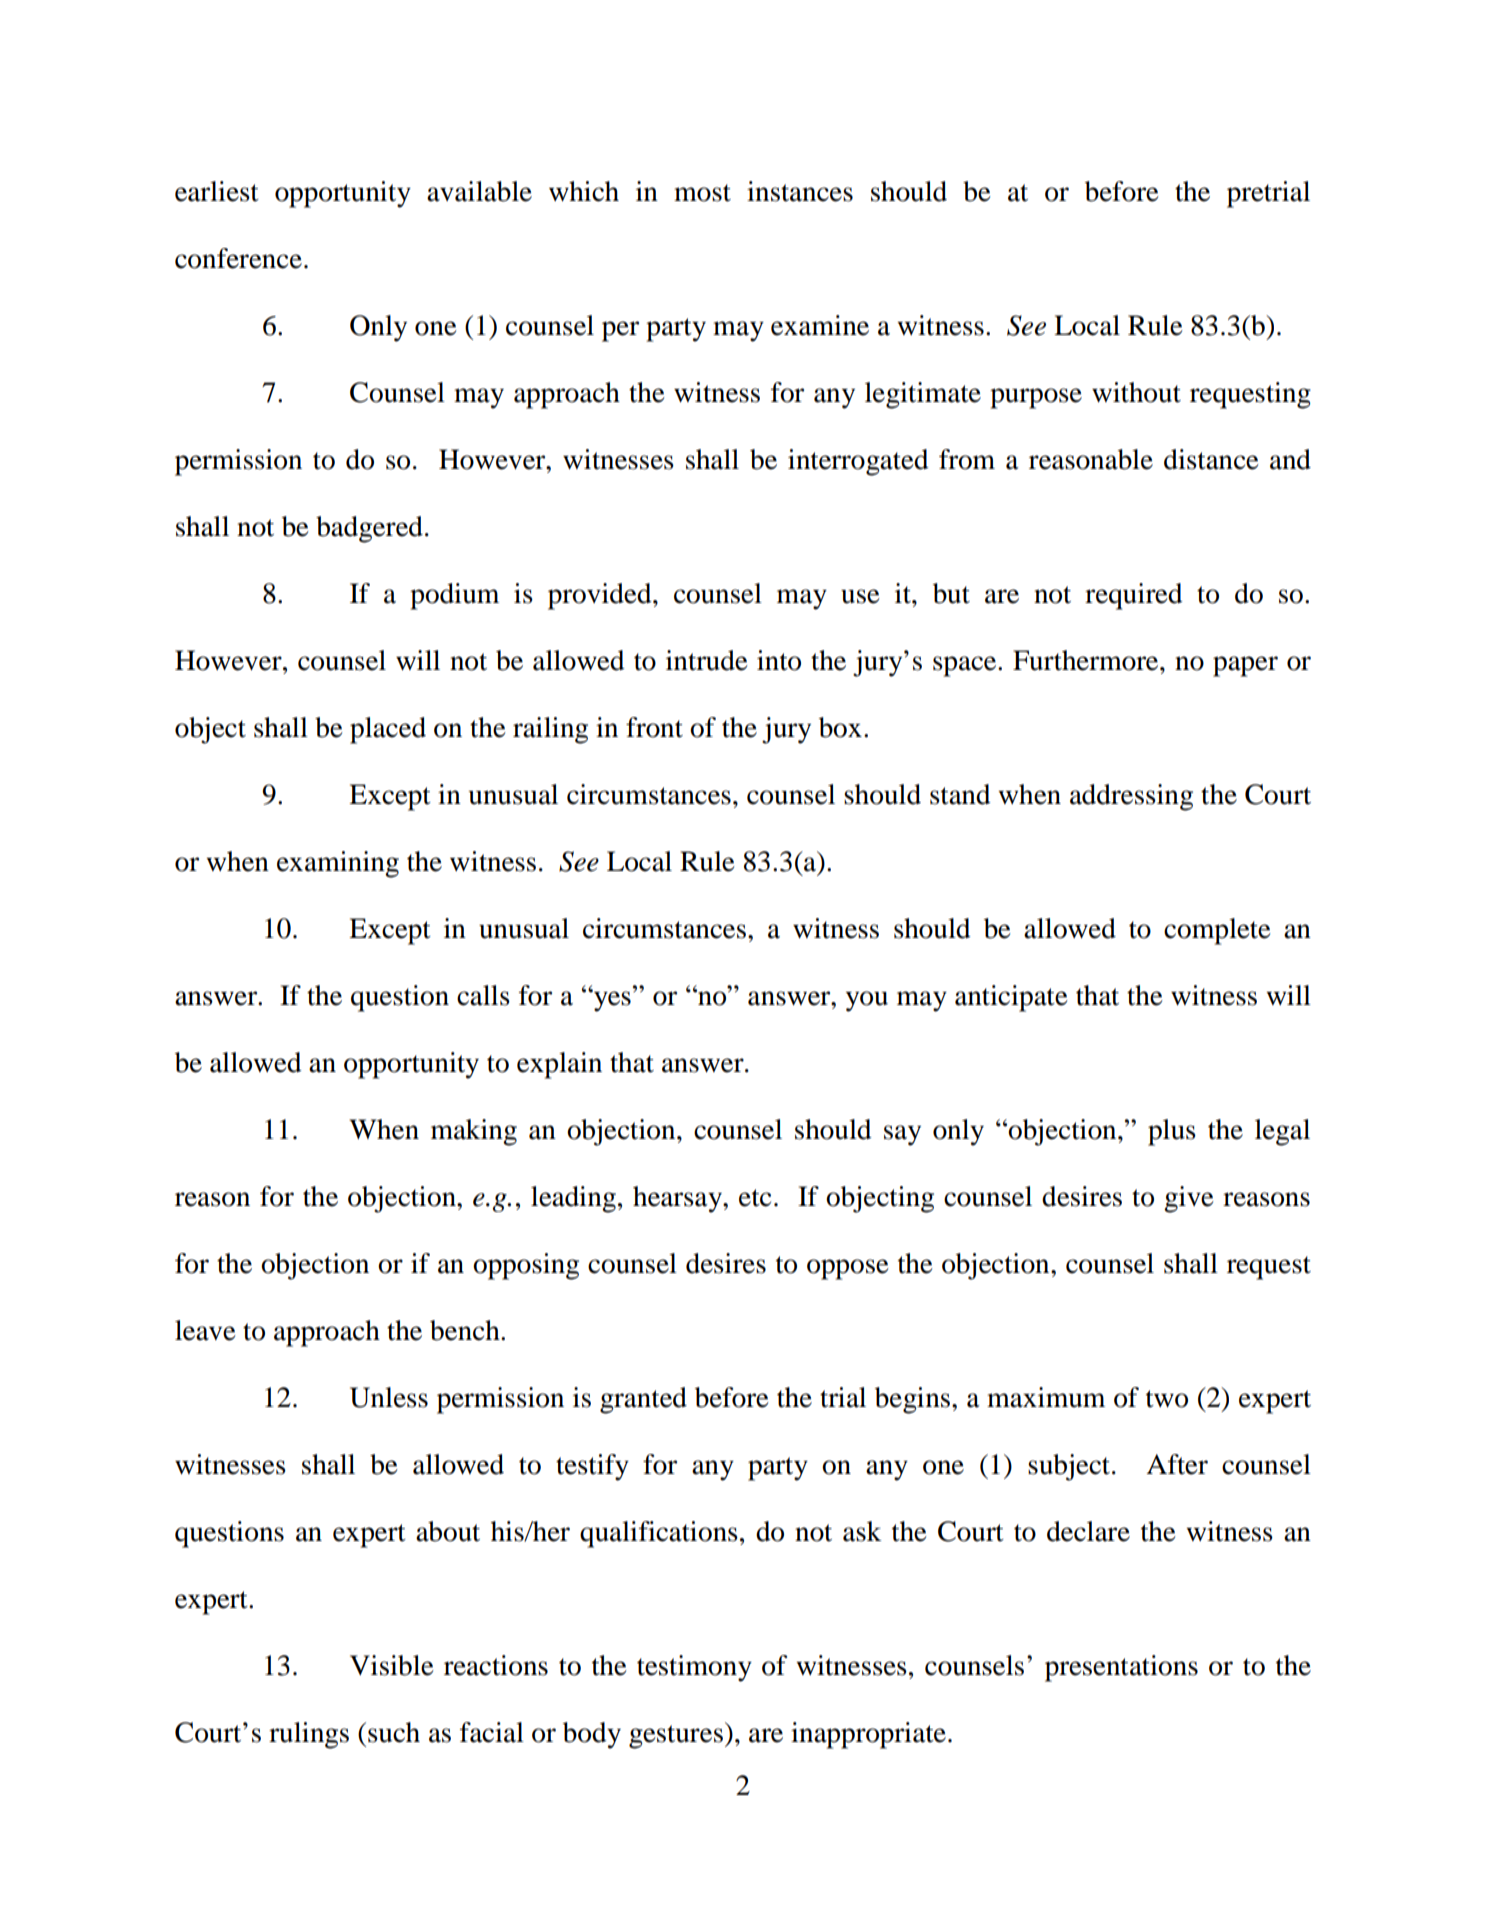 The image size is (1486, 1923). What do you see at coordinates (848, 1269) in the page?
I see `oppose` at bounding box center [848, 1269].
